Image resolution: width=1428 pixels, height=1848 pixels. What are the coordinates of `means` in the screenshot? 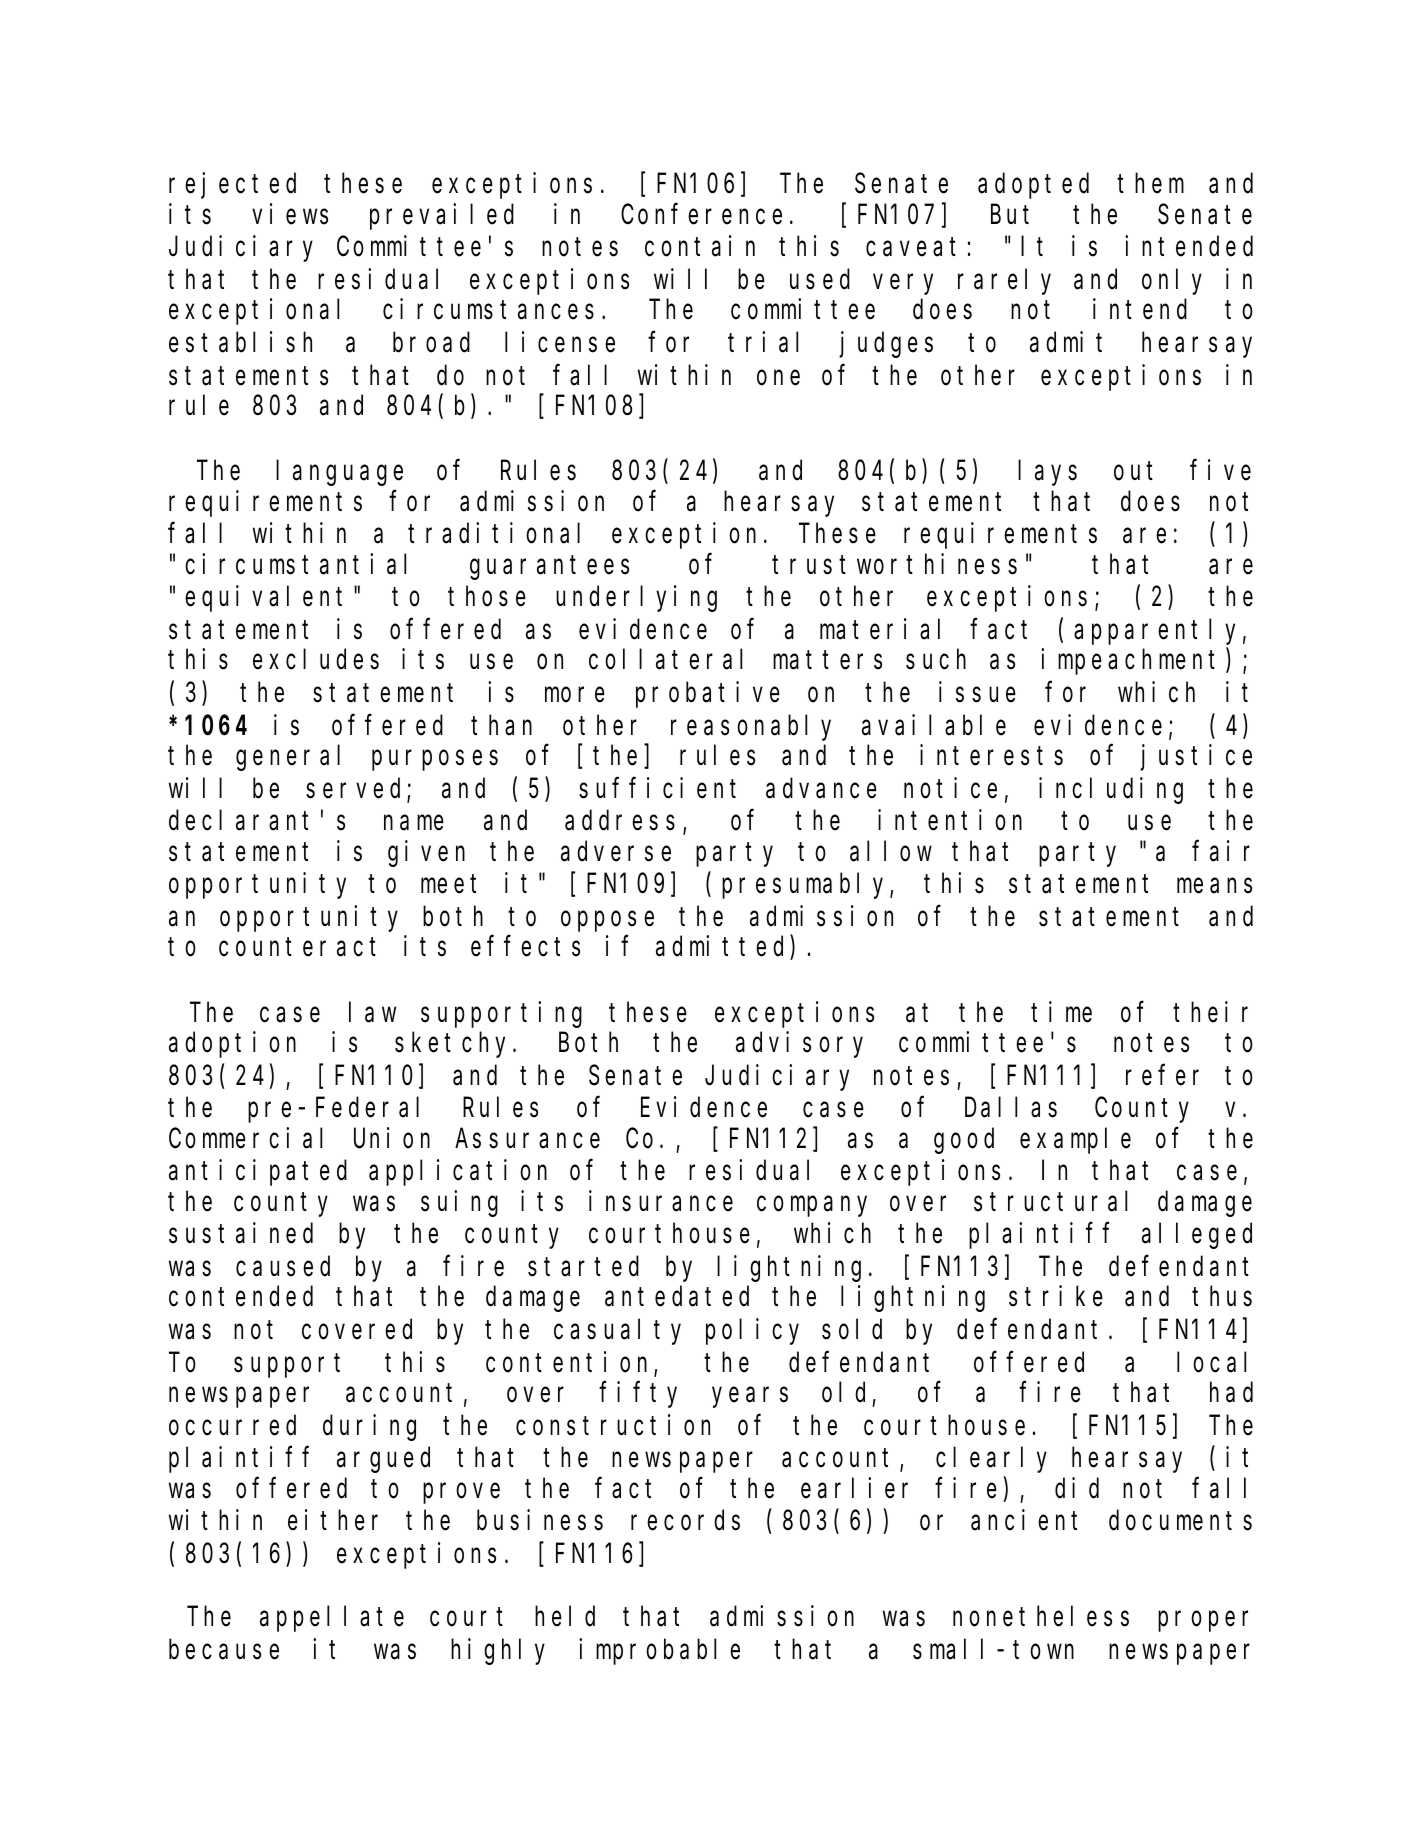 It's located at (1214, 886).
